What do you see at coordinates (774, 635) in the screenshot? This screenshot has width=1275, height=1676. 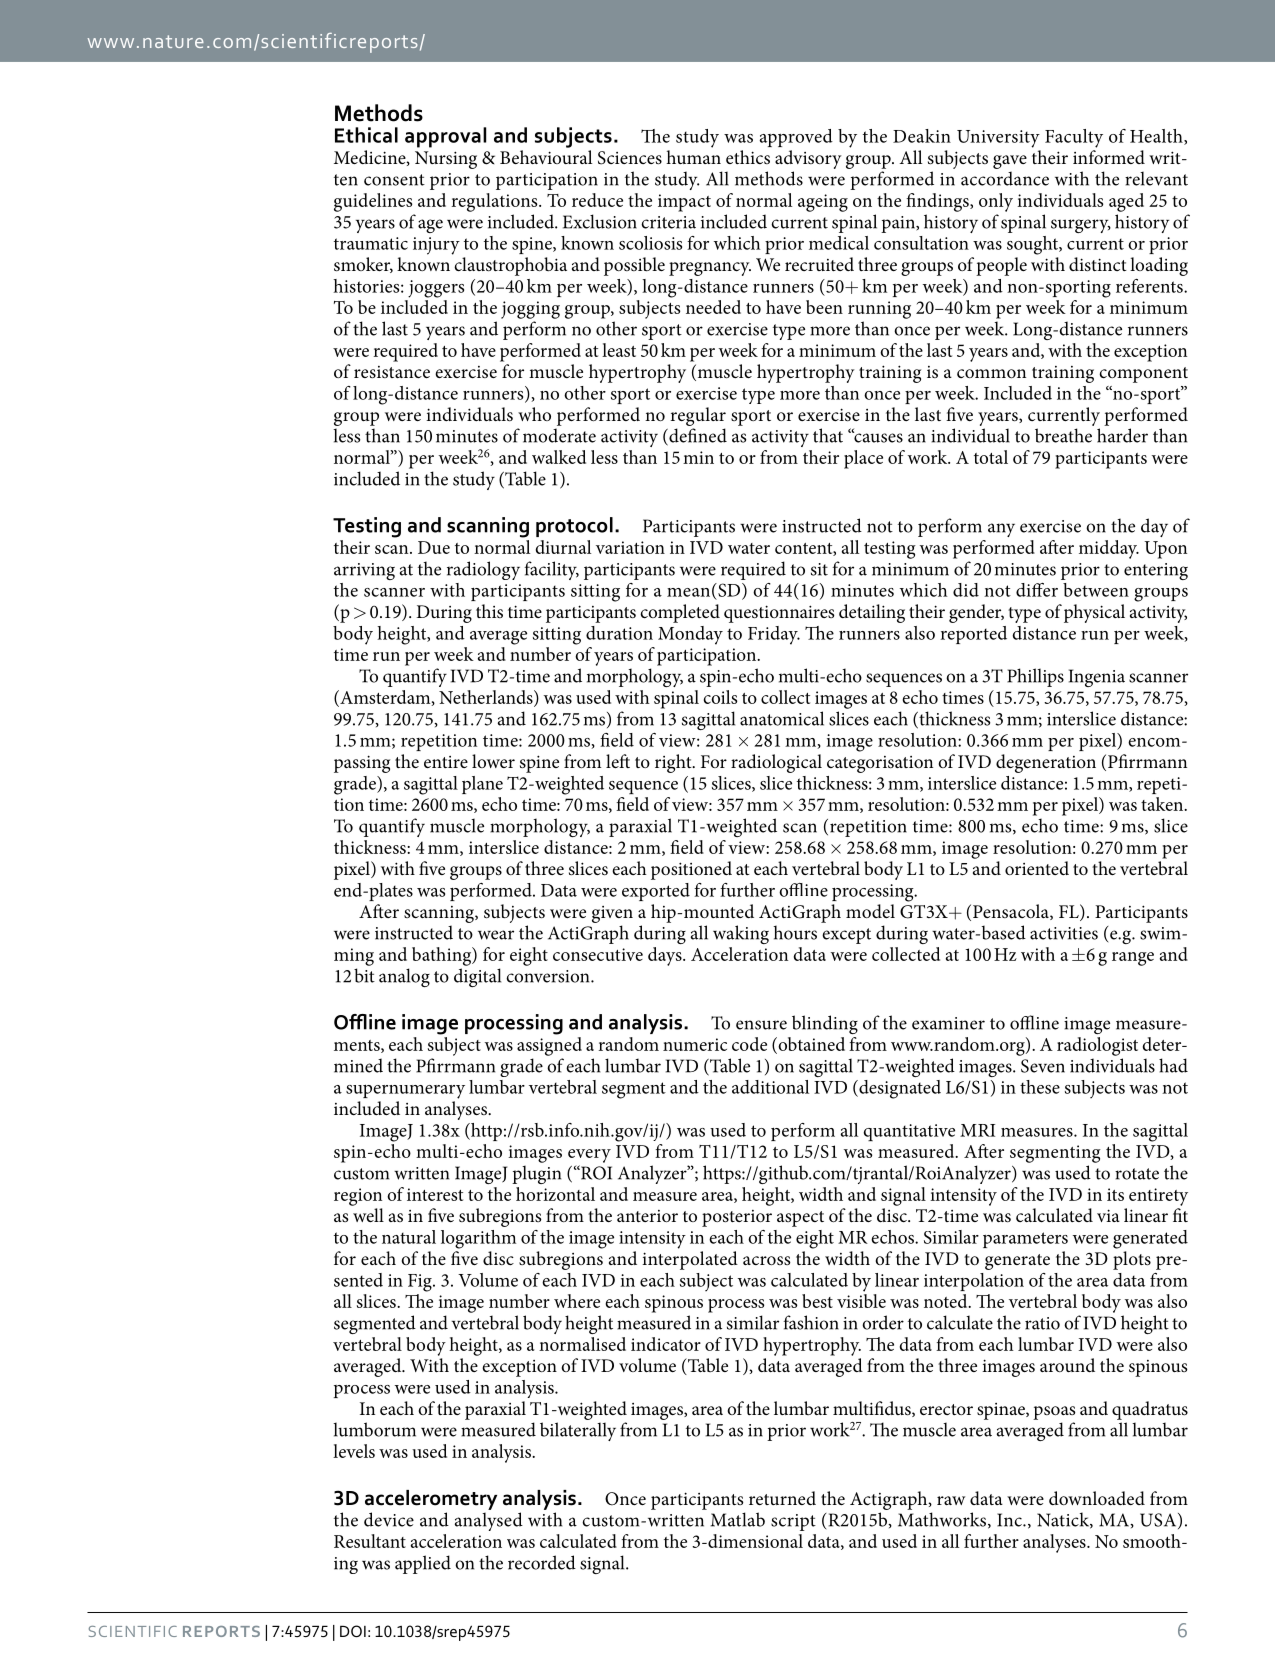 I see `Friday` at bounding box center [774, 635].
